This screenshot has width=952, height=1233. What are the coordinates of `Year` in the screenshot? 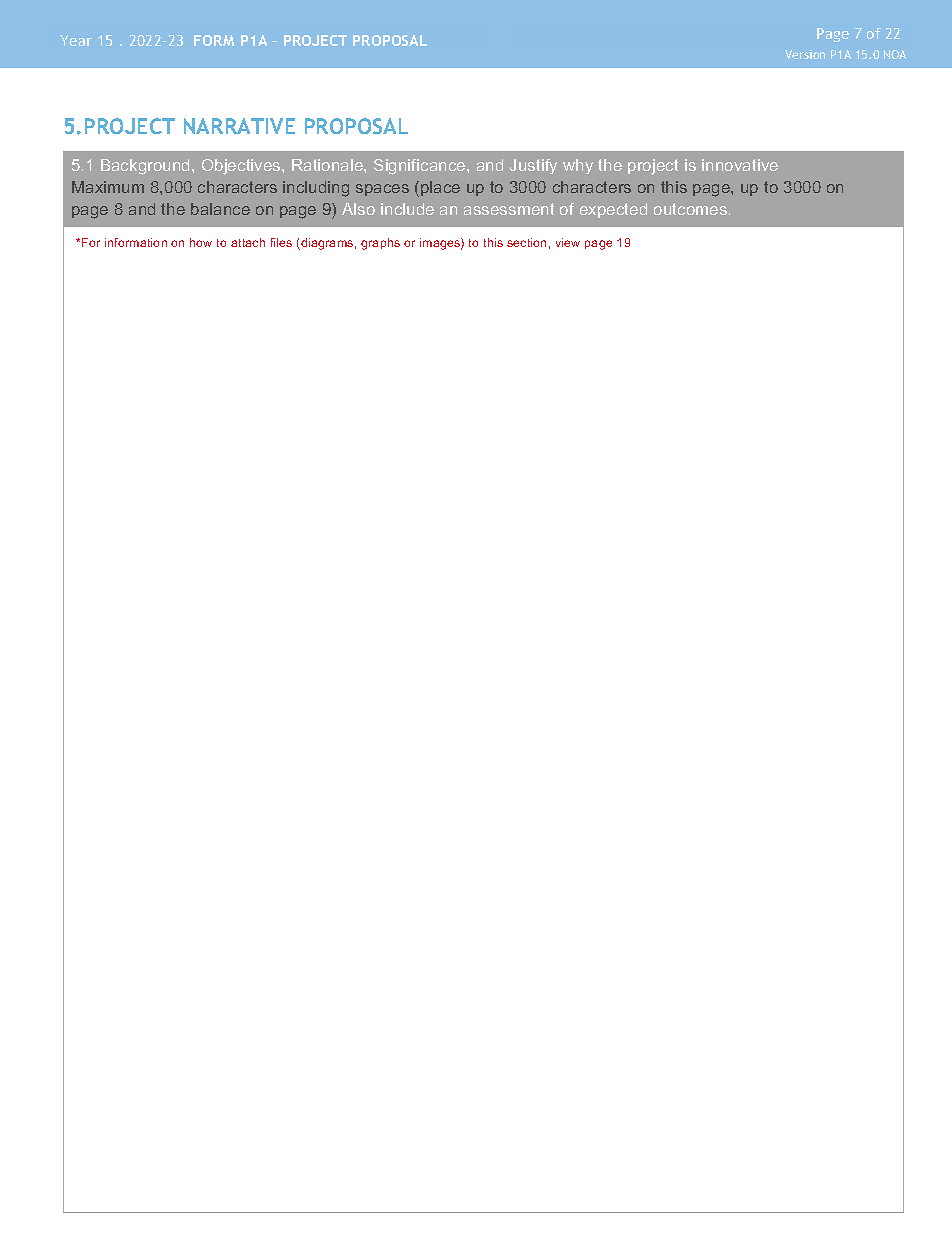 It's located at (76, 40).
